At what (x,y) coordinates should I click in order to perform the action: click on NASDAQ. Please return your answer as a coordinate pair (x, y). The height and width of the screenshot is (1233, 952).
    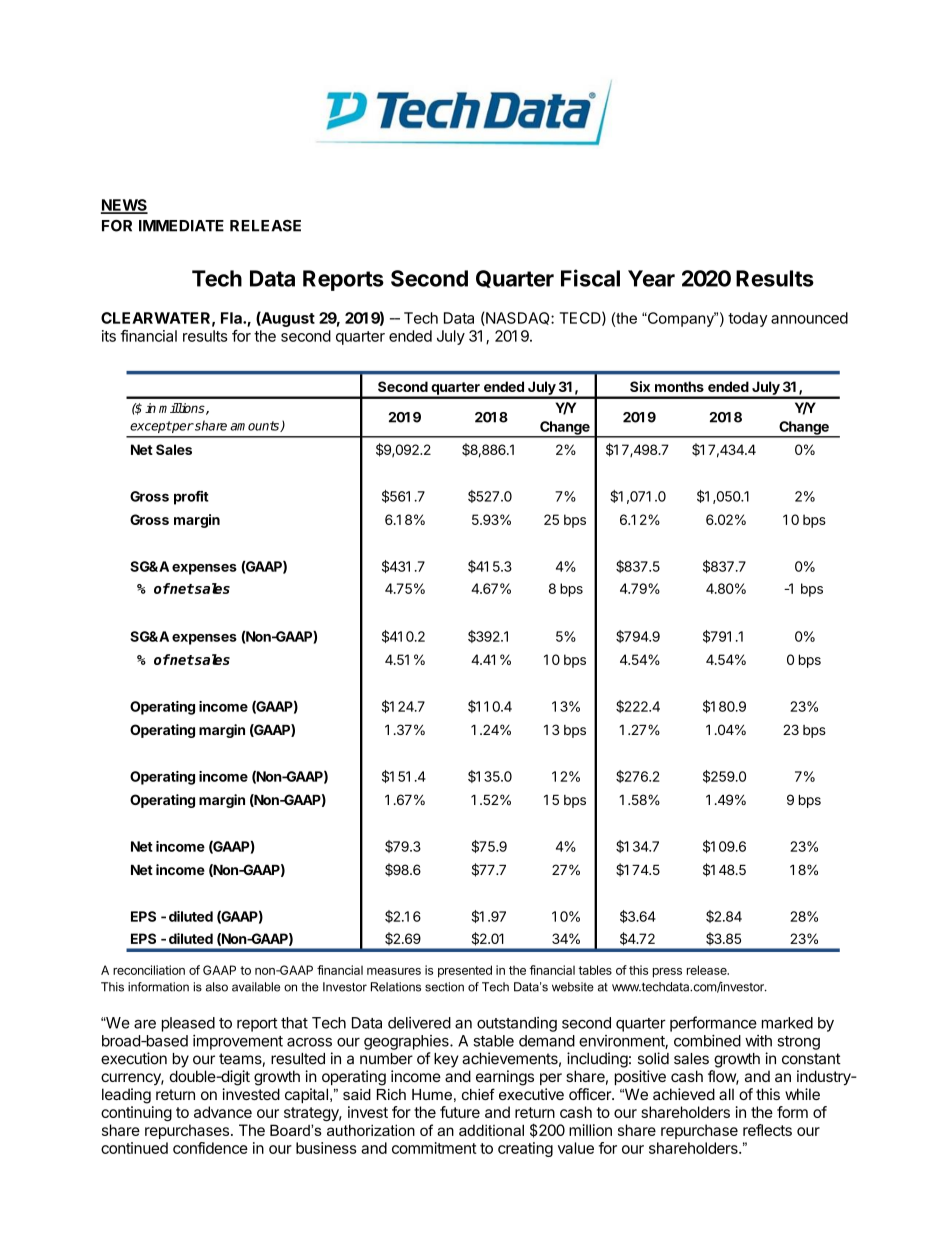
    Looking at the image, I should click on (518, 319).
